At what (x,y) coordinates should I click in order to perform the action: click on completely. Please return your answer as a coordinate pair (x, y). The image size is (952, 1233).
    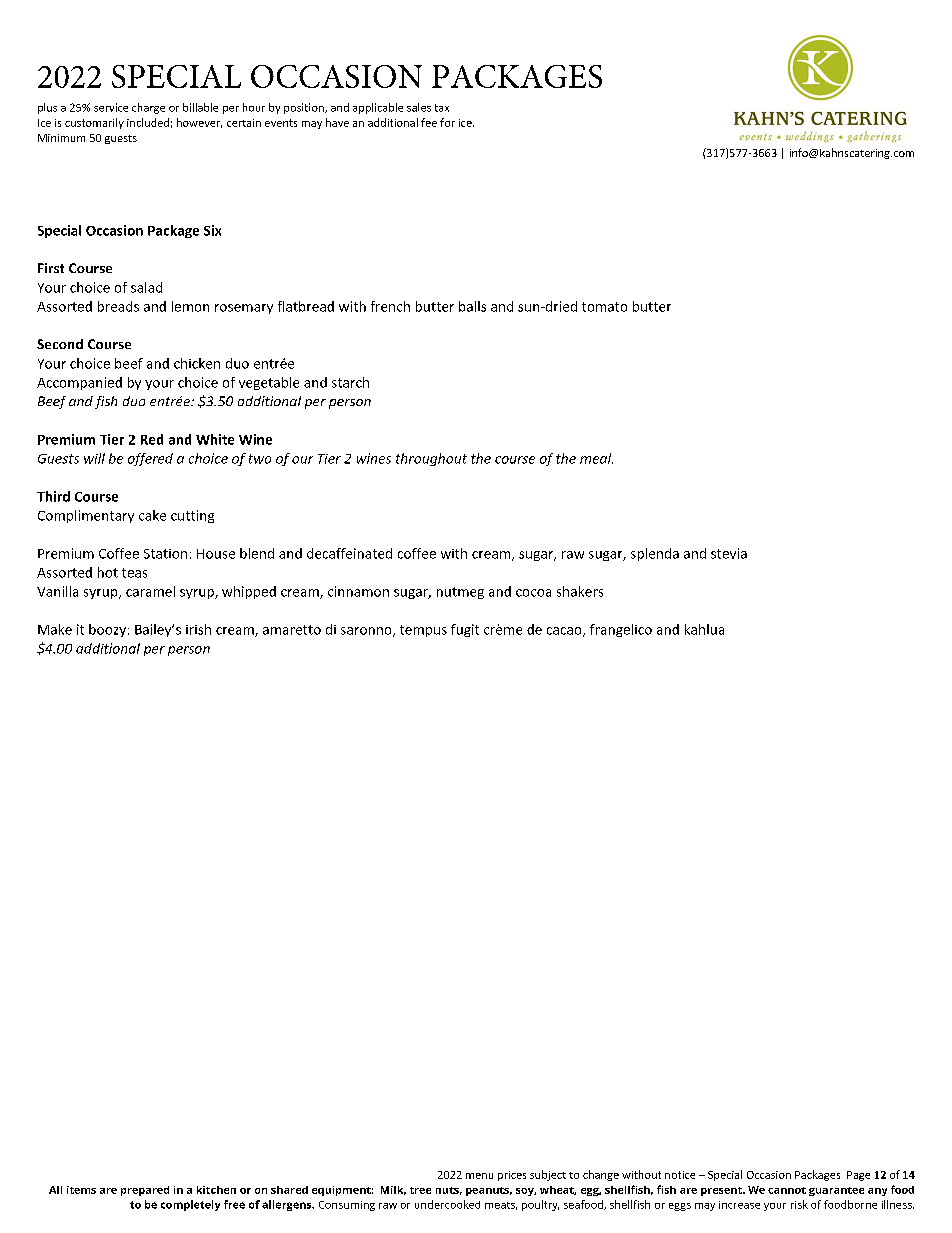
    Looking at the image, I should click on (190, 1205).
